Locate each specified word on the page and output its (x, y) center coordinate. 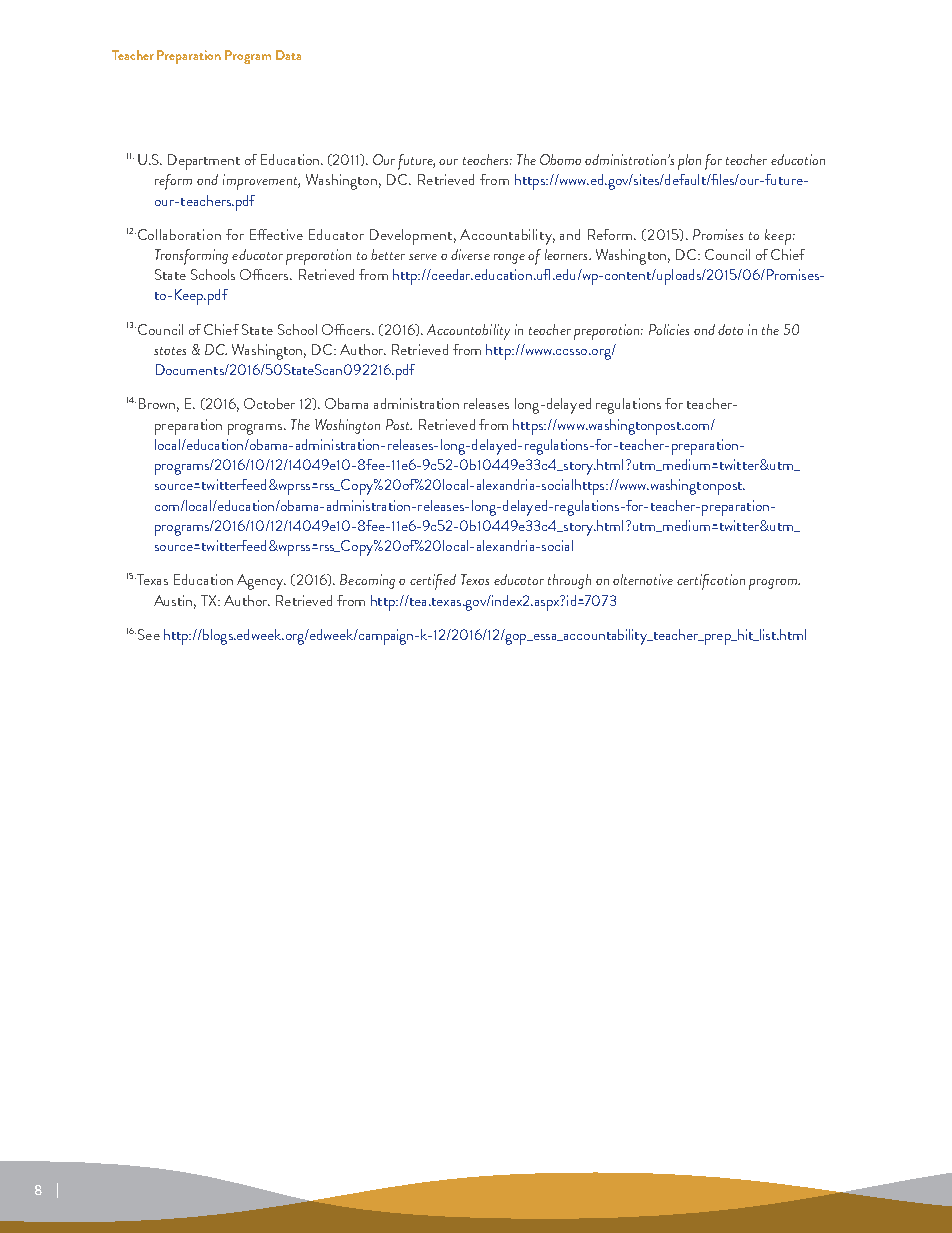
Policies (669, 329)
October (269, 403)
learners (567, 254)
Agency (261, 582)
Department (204, 162)
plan (689, 162)
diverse (470, 254)
